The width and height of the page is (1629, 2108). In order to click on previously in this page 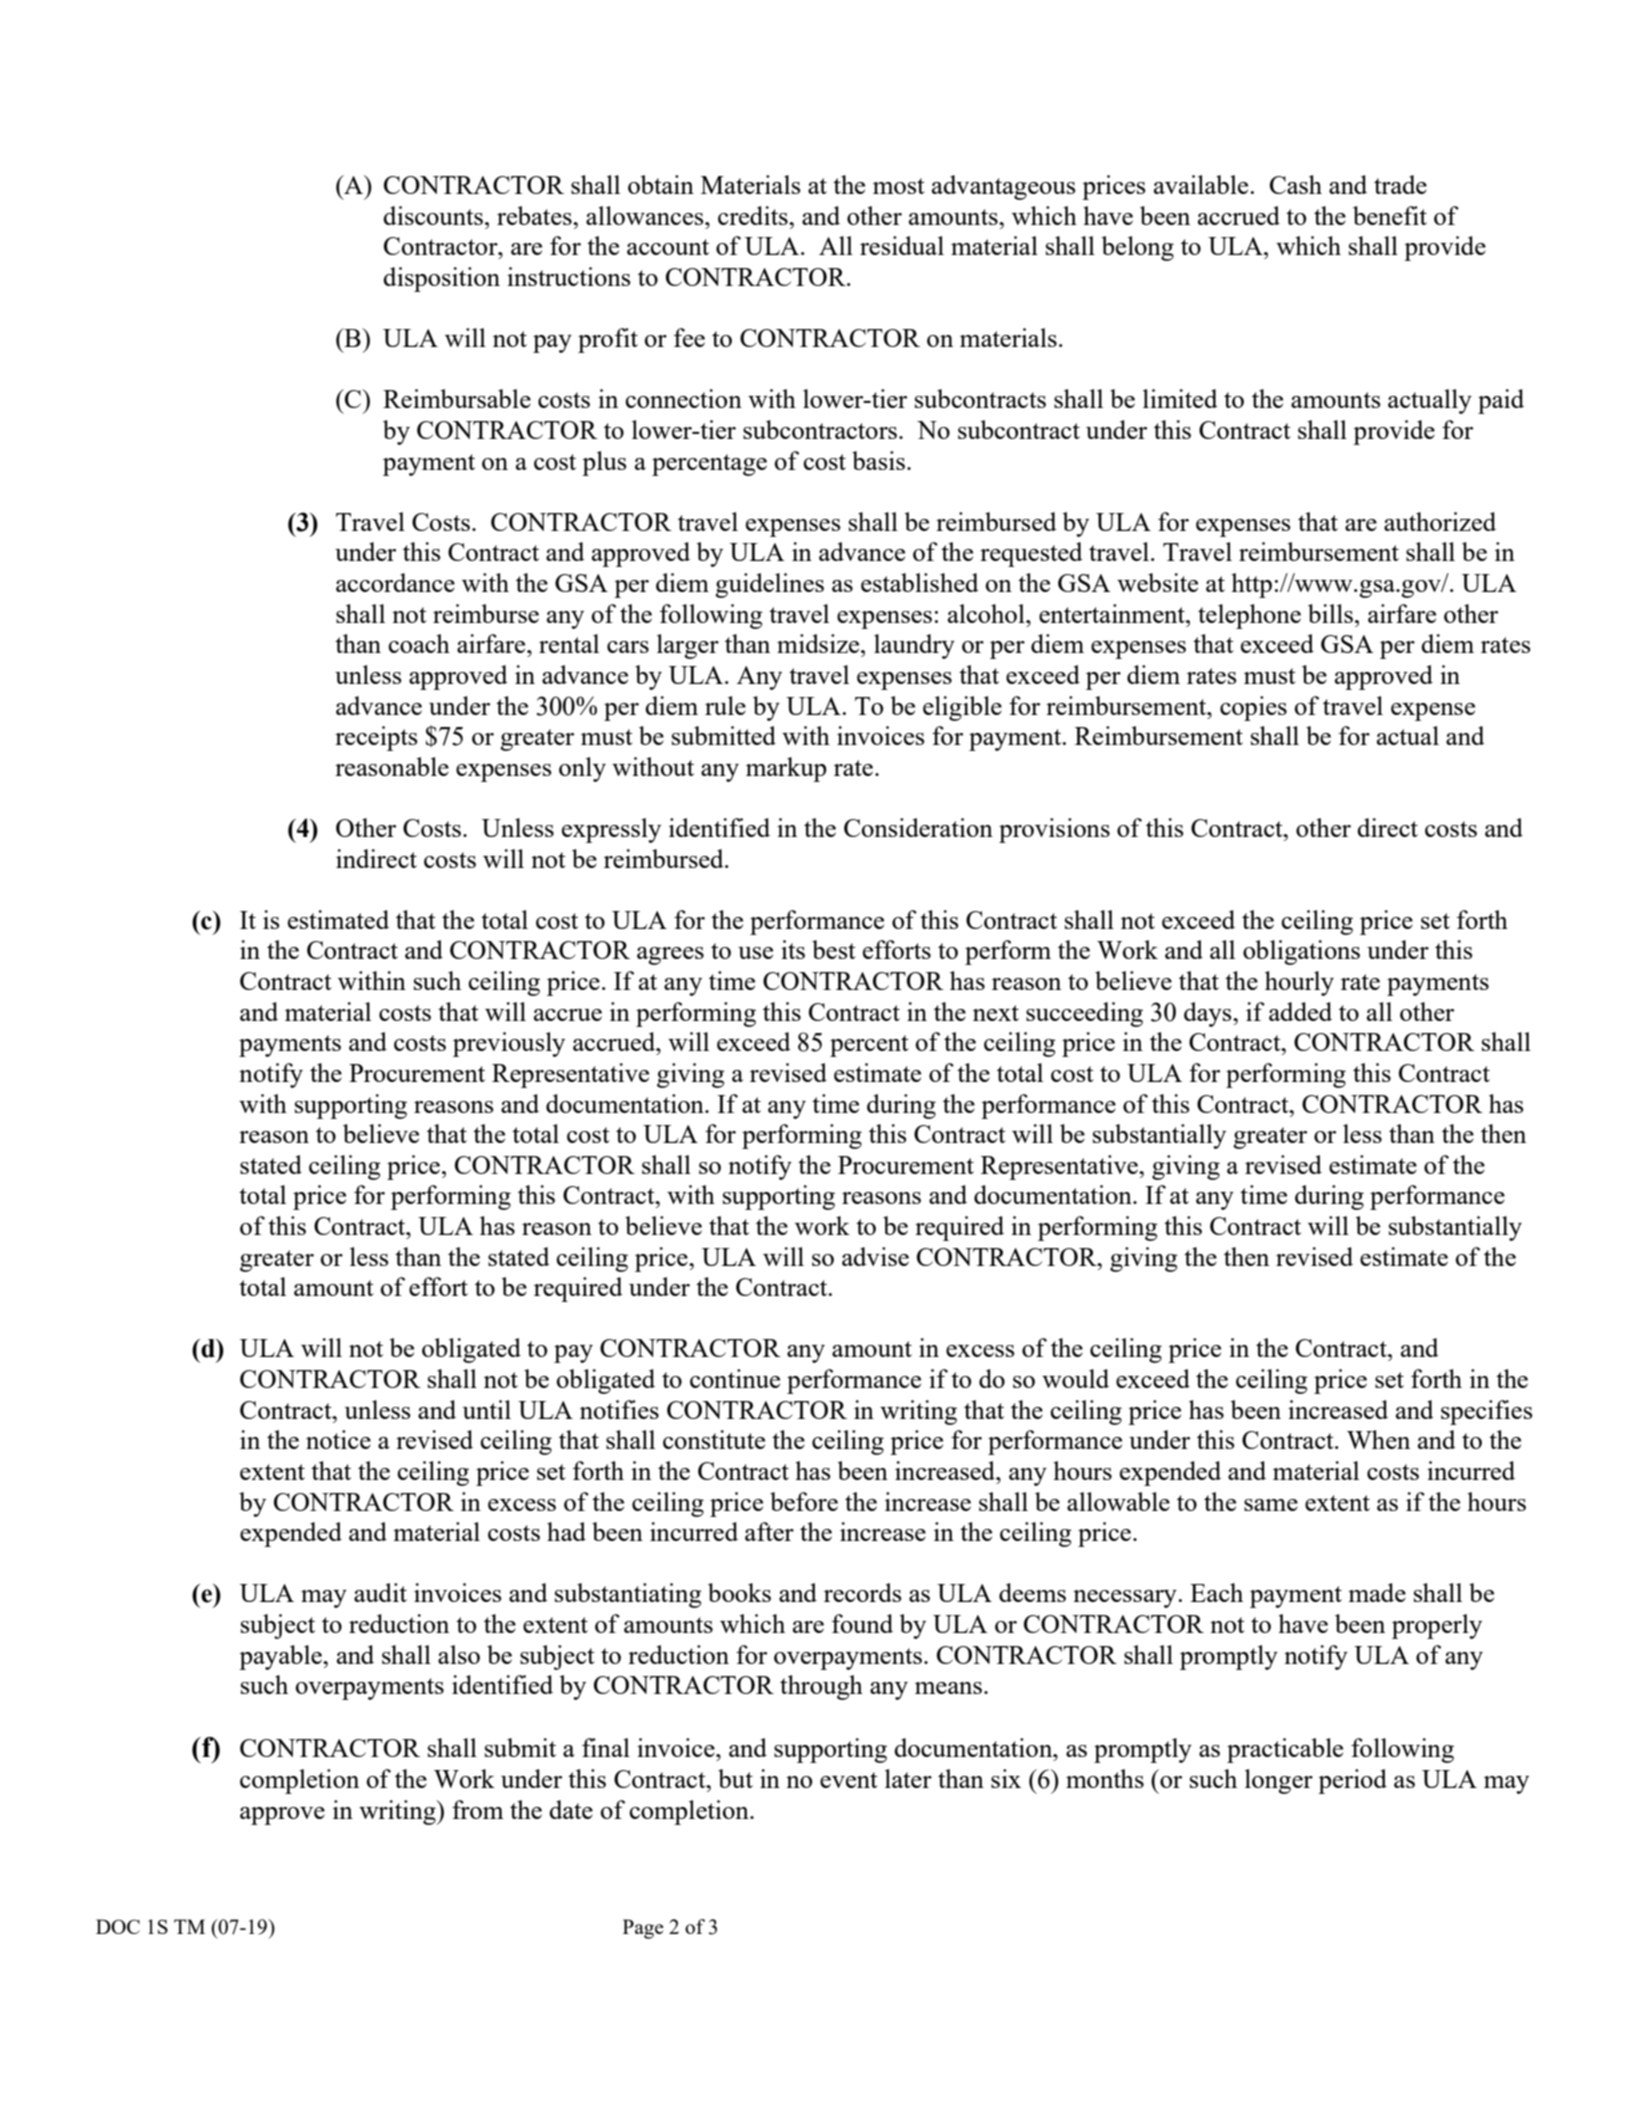, I will do `click(509, 1044)`.
